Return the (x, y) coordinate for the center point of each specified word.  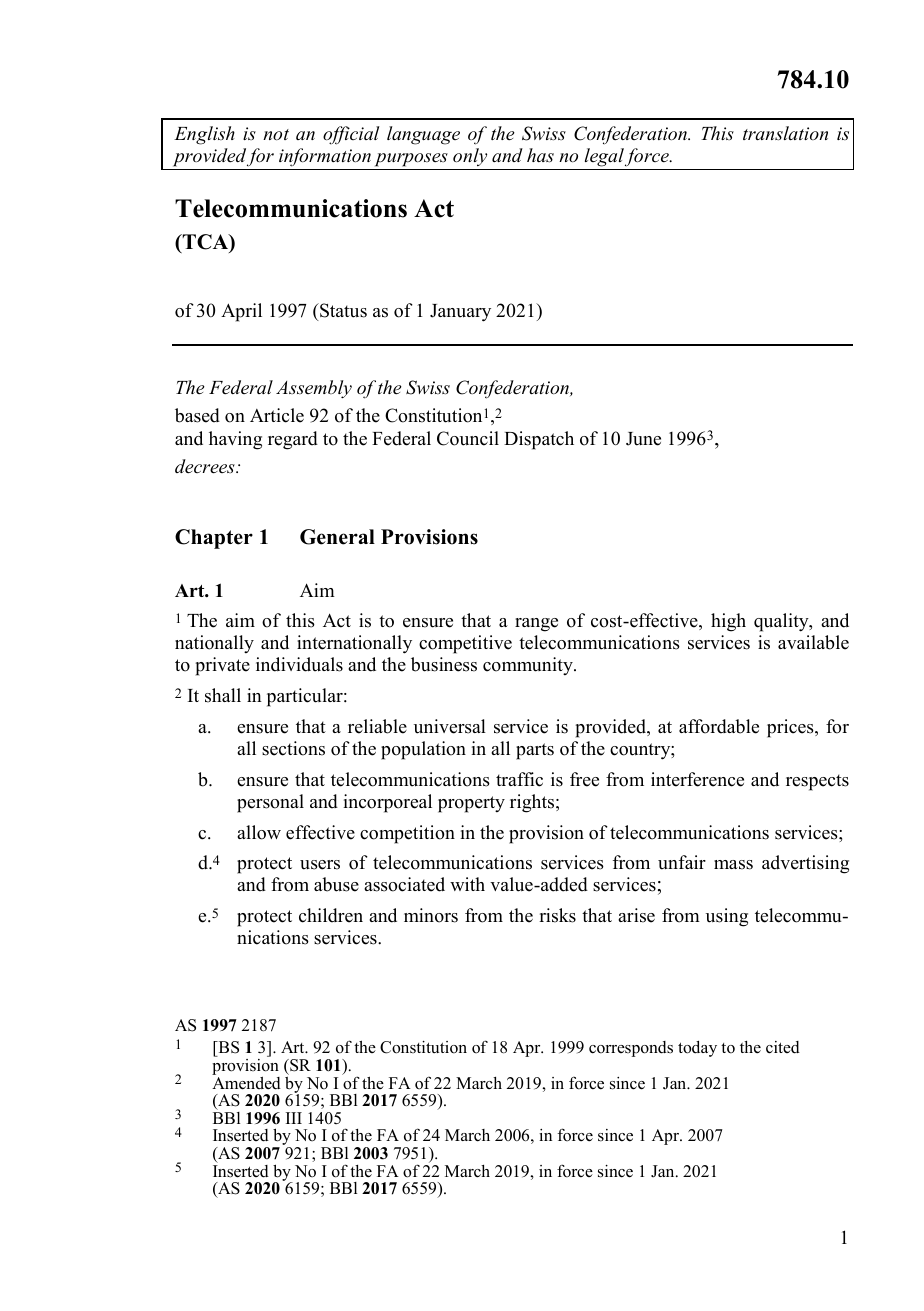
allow (259, 832)
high (728, 622)
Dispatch (539, 440)
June (643, 439)
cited (783, 1047)
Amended (246, 1082)
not (276, 135)
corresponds (631, 1049)
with (467, 884)
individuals (299, 664)
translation (785, 133)
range (536, 625)
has (540, 155)
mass (733, 865)
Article (277, 415)
